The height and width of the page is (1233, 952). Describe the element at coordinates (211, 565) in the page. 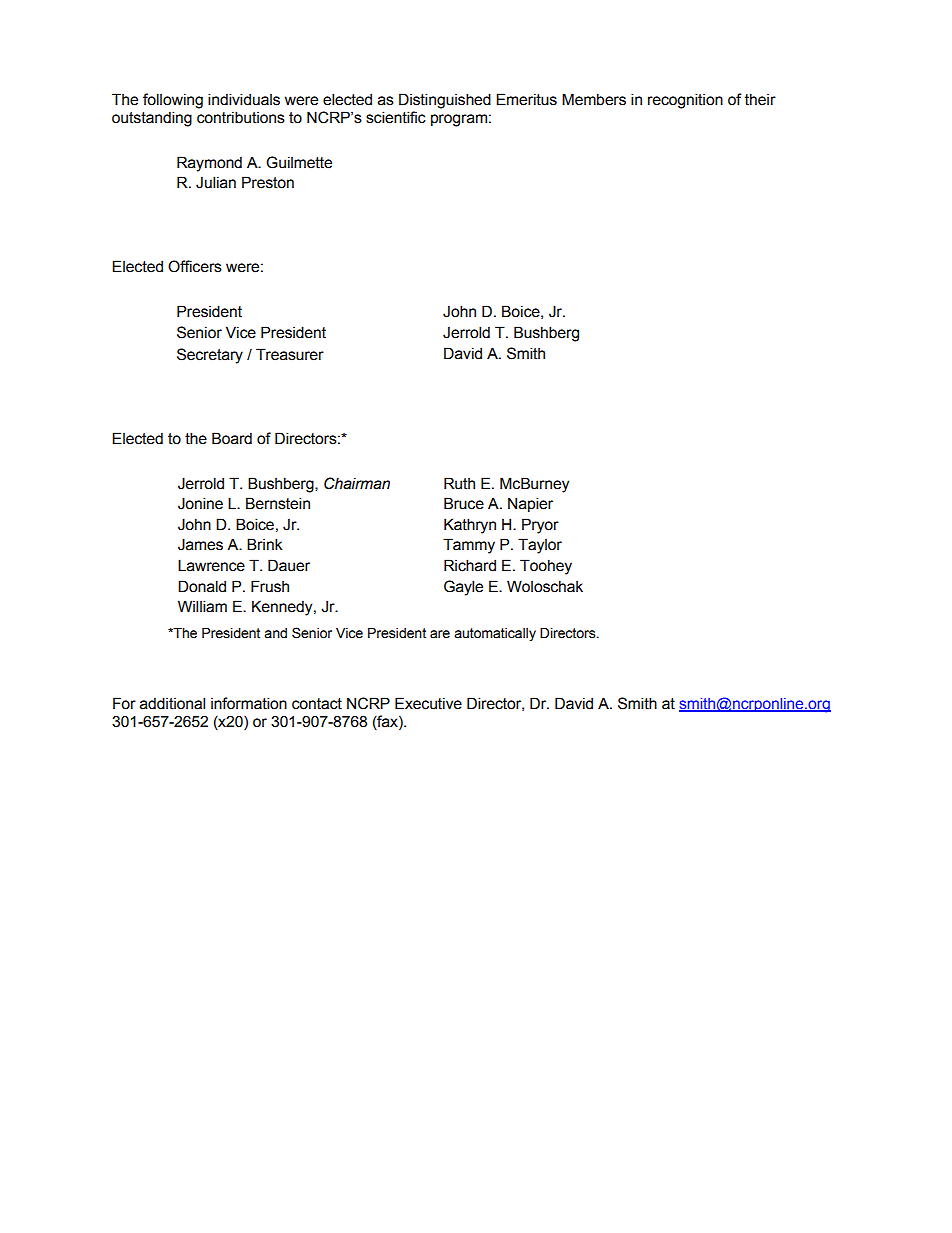

I see `Lawrence` at that location.
